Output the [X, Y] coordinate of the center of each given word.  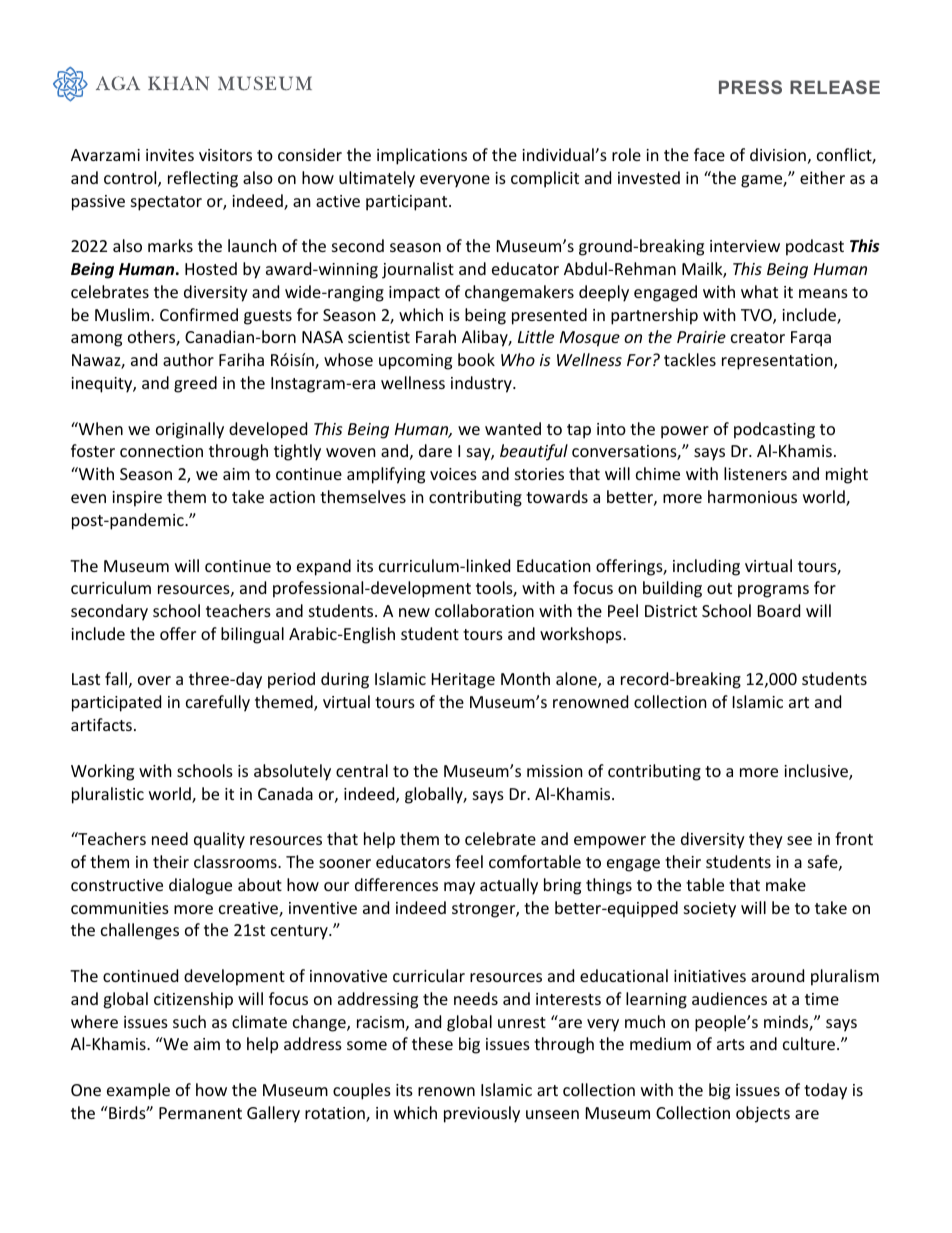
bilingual [252, 635]
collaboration [484, 610]
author [188, 359]
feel [469, 861]
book [476, 359]
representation [778, 362]
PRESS [750, 87]
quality [219, 840]
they [766, 840]
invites [170, 155]
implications [422, 156]
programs [773, 591]
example [138, 1091]
